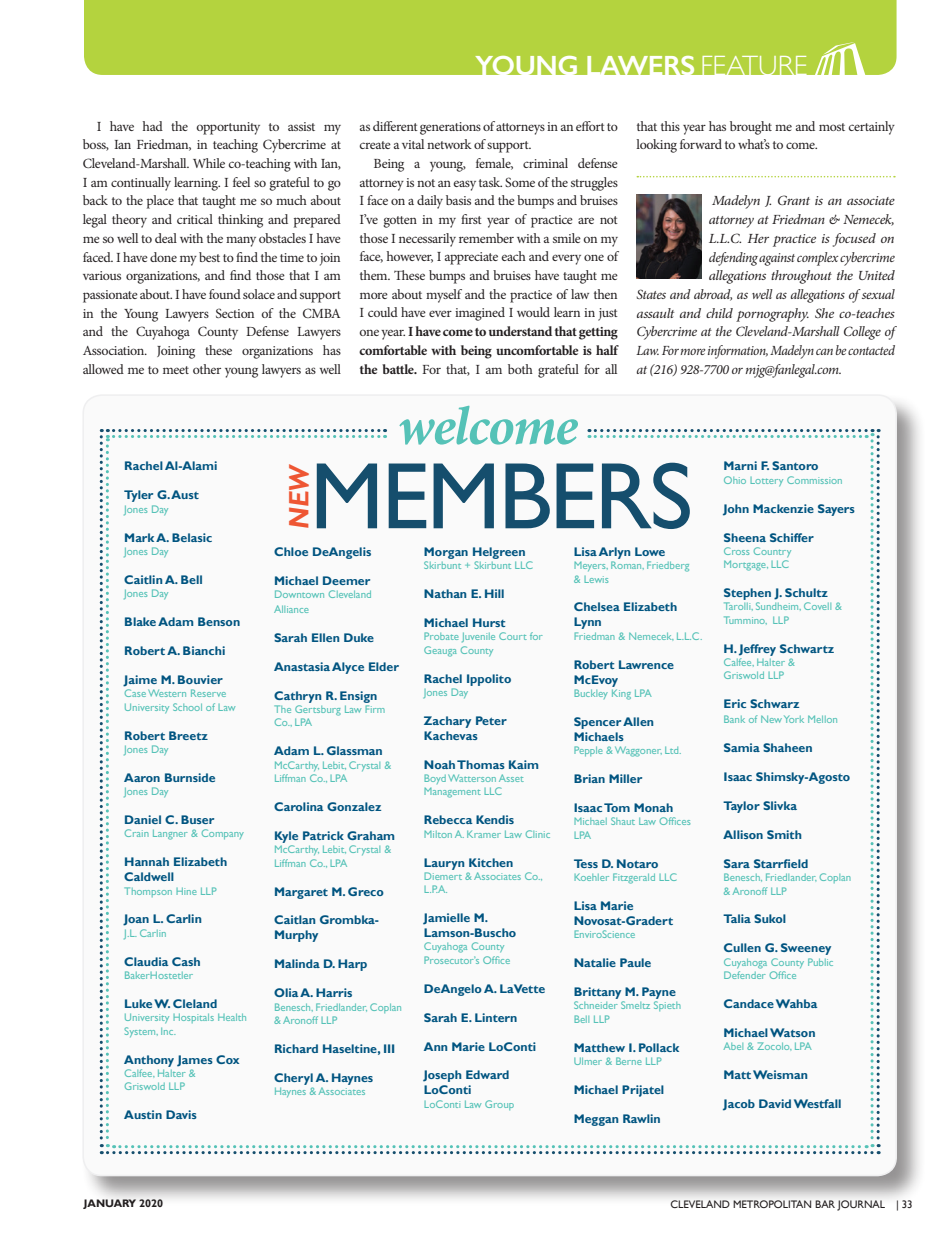 Image resolution: width=952 pixels, height=1233 pixels. Describe the element at coordinates (490, 182) in the screenshot. I see `task` at that location.
